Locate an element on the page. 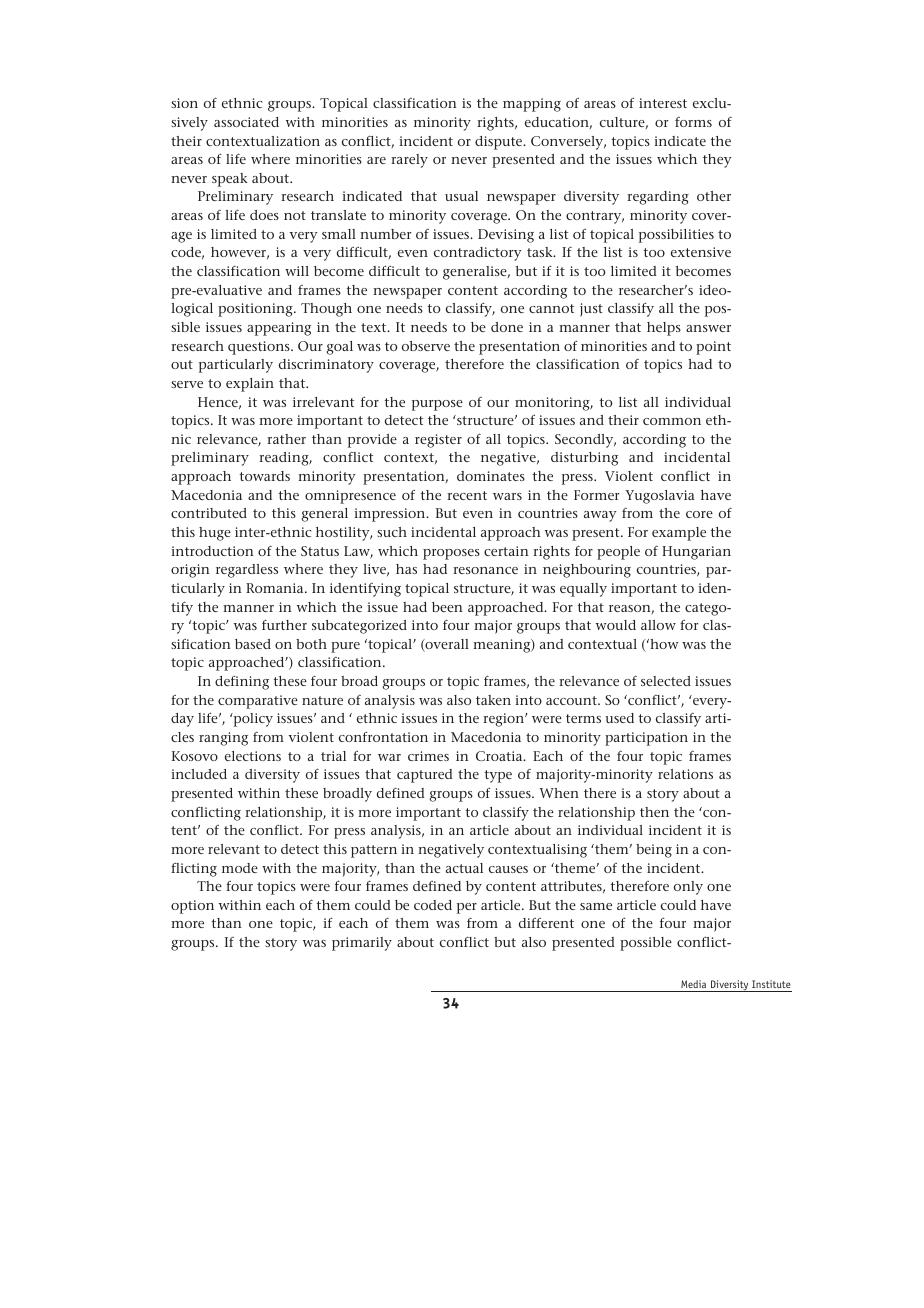 The height and width of the page is (1308, 924). defining is located at coordinates (242, 682).
